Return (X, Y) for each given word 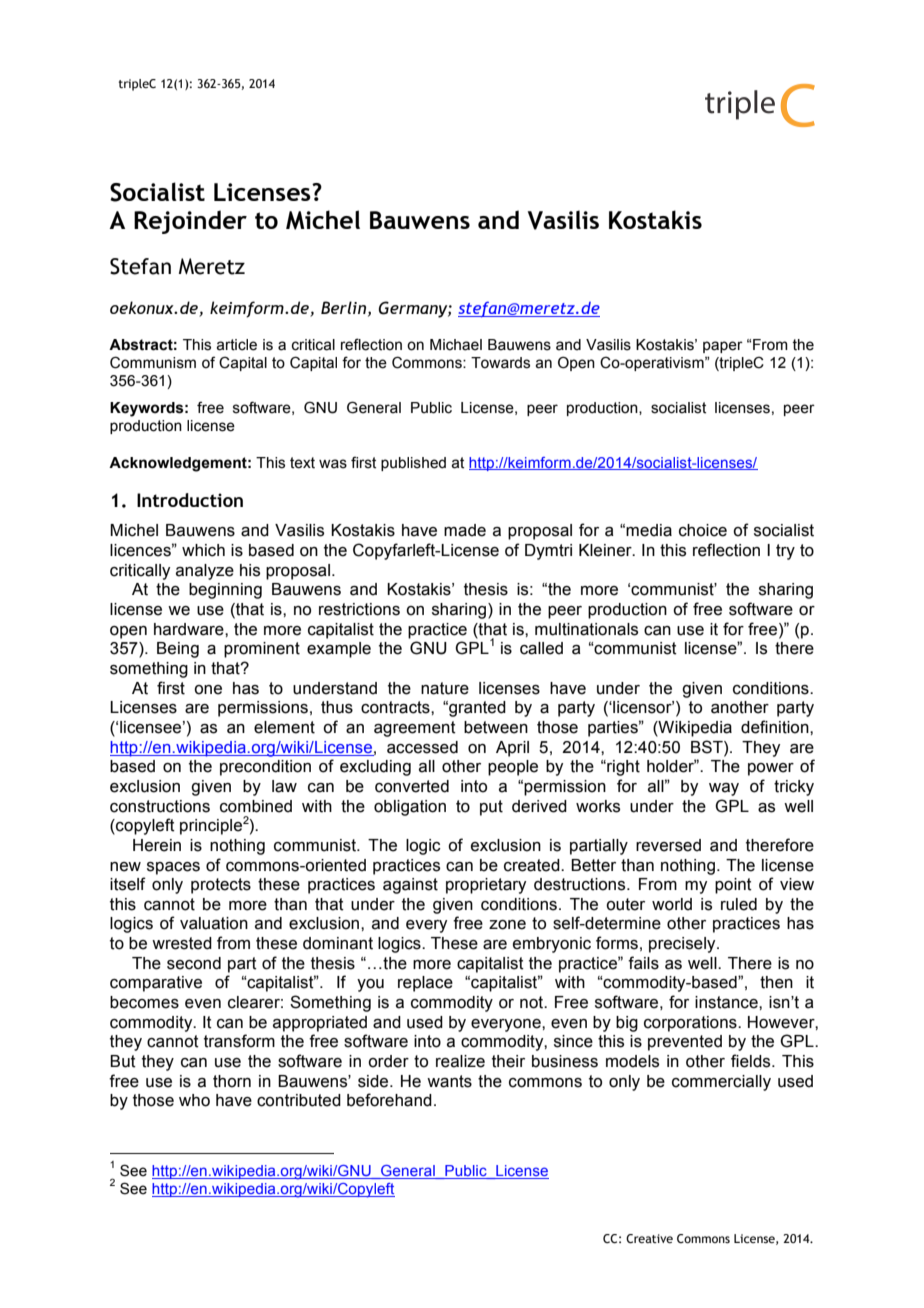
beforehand (389, 1100)
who (194, 1100)
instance (727, 1002)
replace (425, 984)
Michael (456, 345)
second (194, 963)
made (465, 530)
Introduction (190, 500)
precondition (265, 768)
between (496, 727)
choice (703, 530)
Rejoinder (190, 222)
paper (723, 347)
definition (776, 727)
